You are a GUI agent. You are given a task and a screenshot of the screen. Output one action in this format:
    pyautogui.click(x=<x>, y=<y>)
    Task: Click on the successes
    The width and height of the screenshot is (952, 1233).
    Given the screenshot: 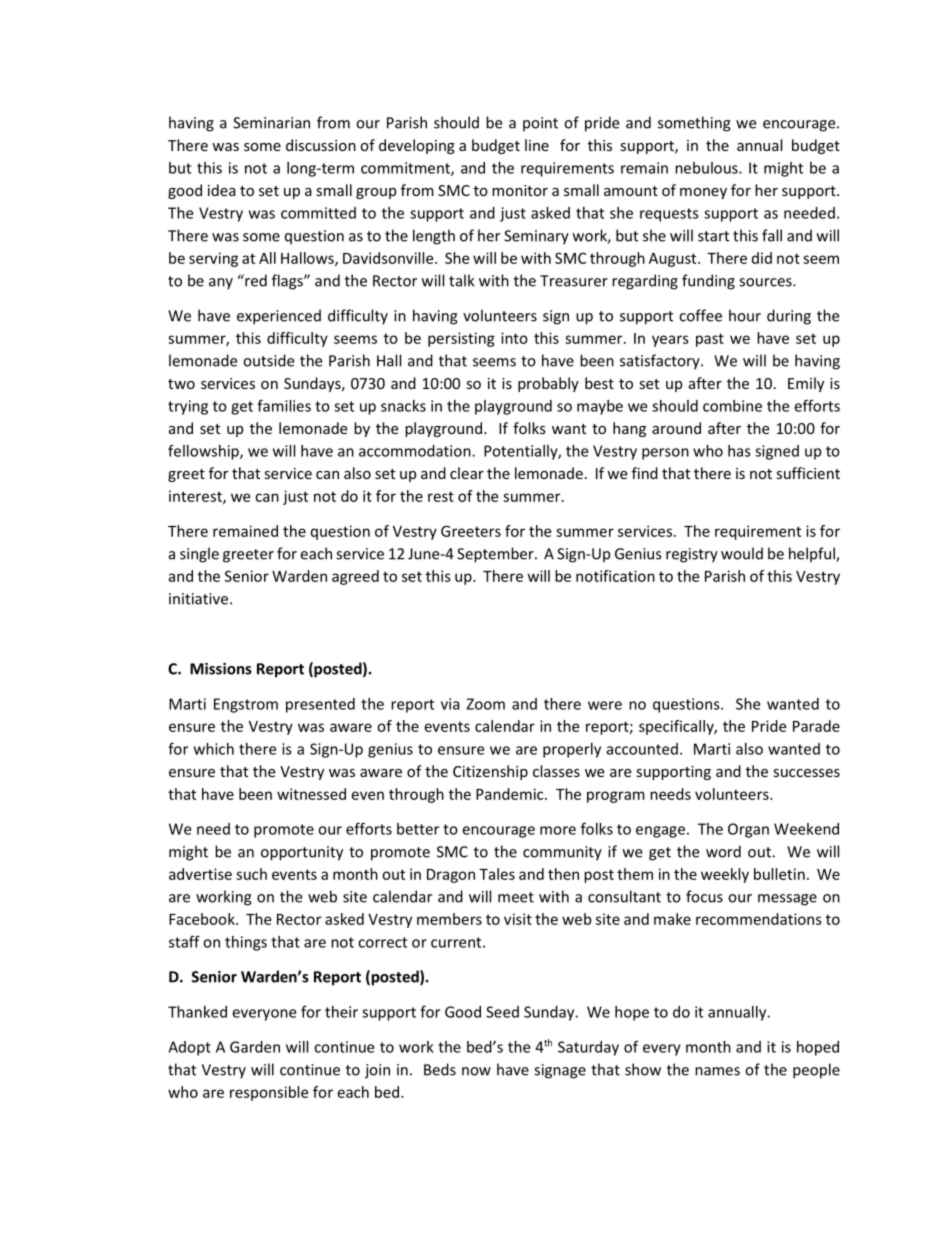 What is the action you would take?
    pyautogui.click(x=806, y=773)
